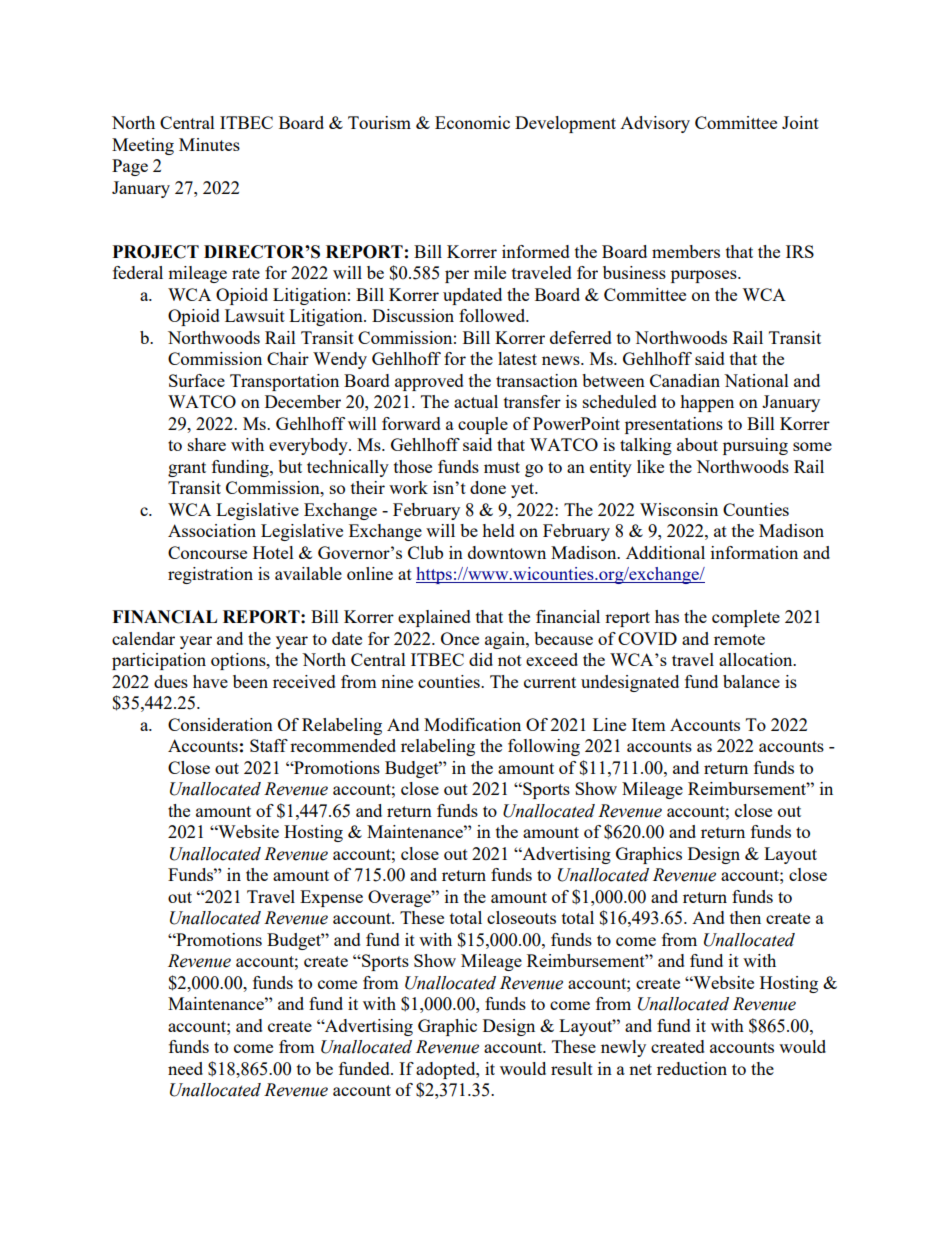  Describe the element at coordinates (746, 618) in the document. I see `complete` at that location.
